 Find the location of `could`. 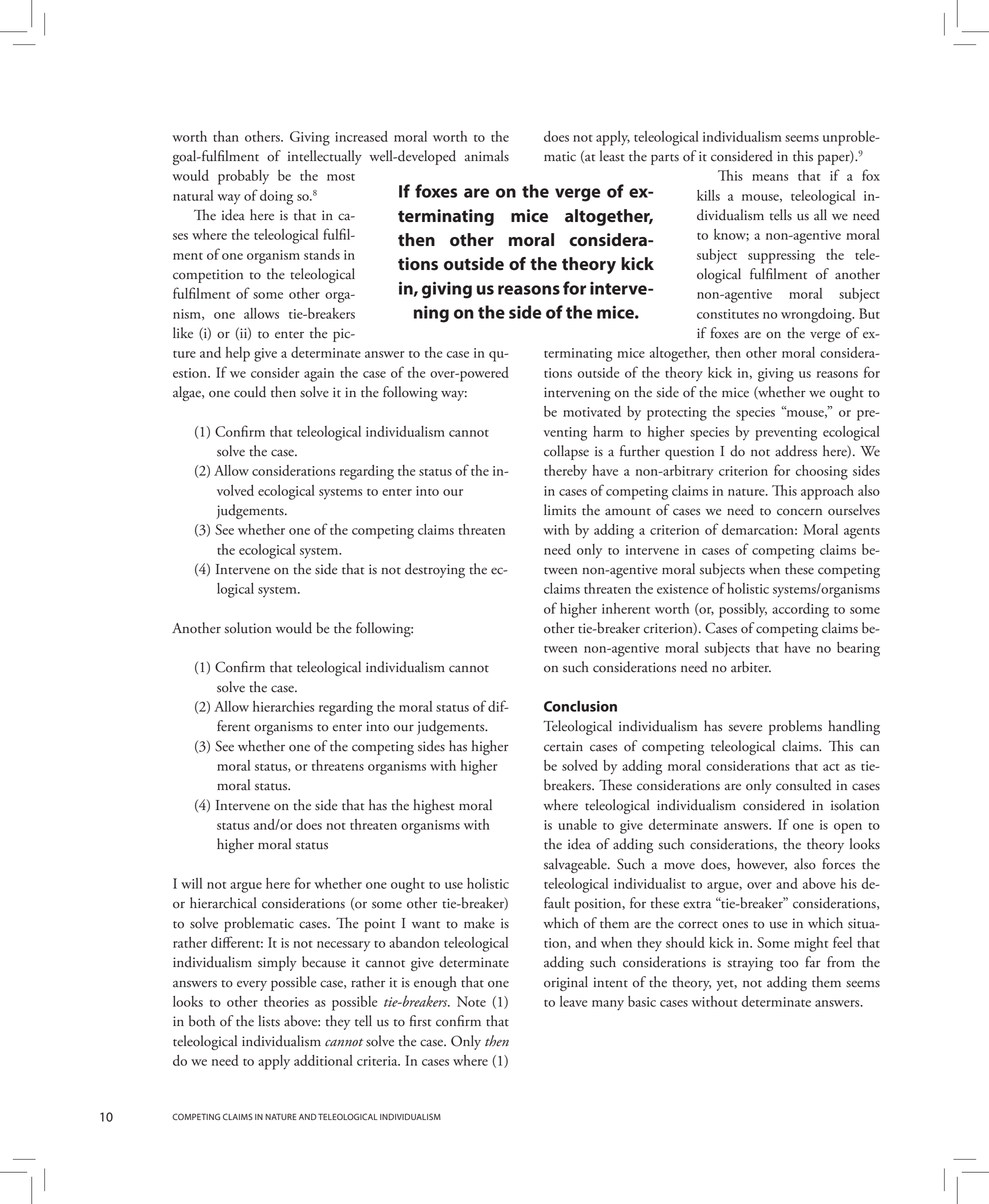

could is located at coordinates (250, 392).
